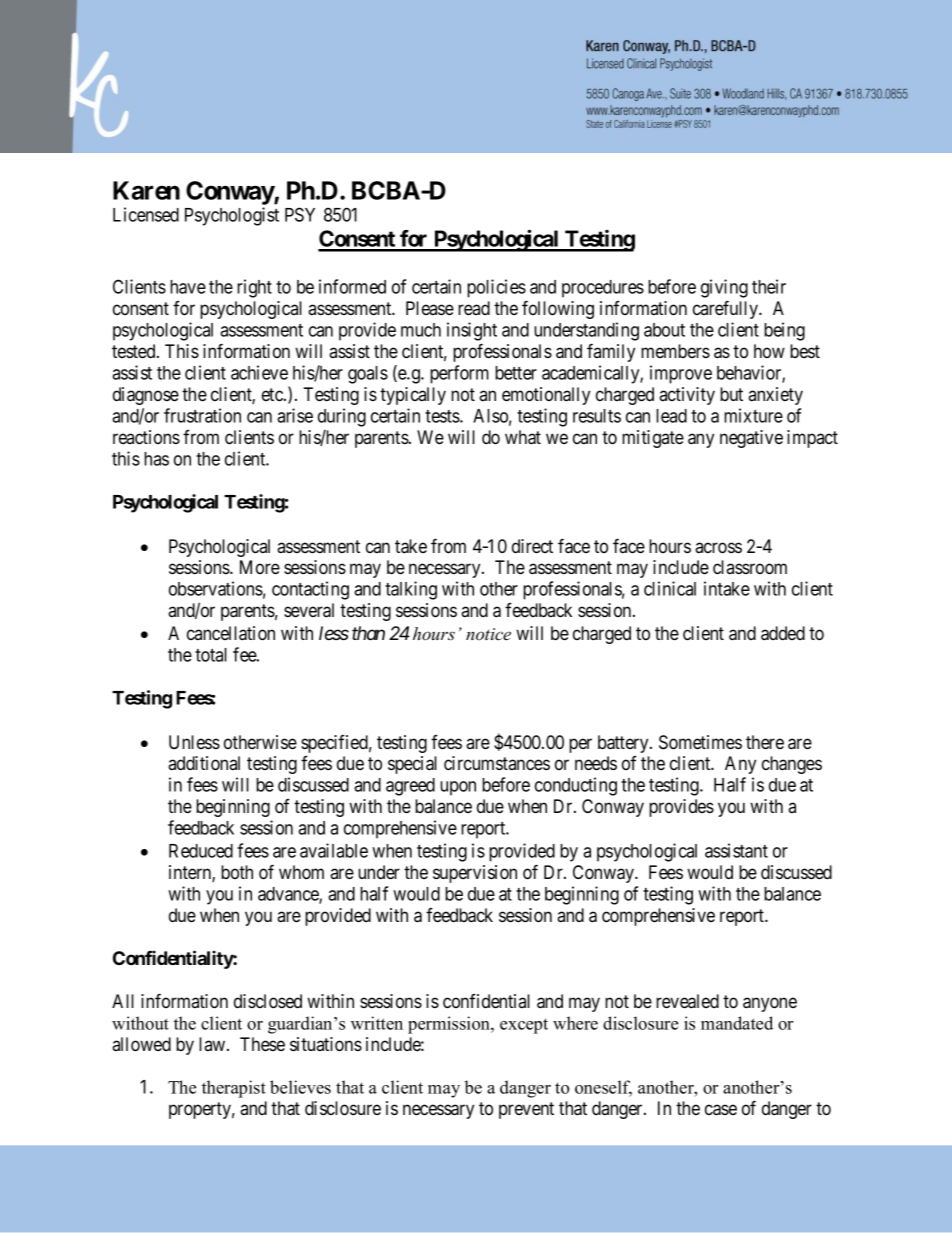 The height and width of the document is (1233, 952). I want to click on Psychologist, so click(232, 216).
